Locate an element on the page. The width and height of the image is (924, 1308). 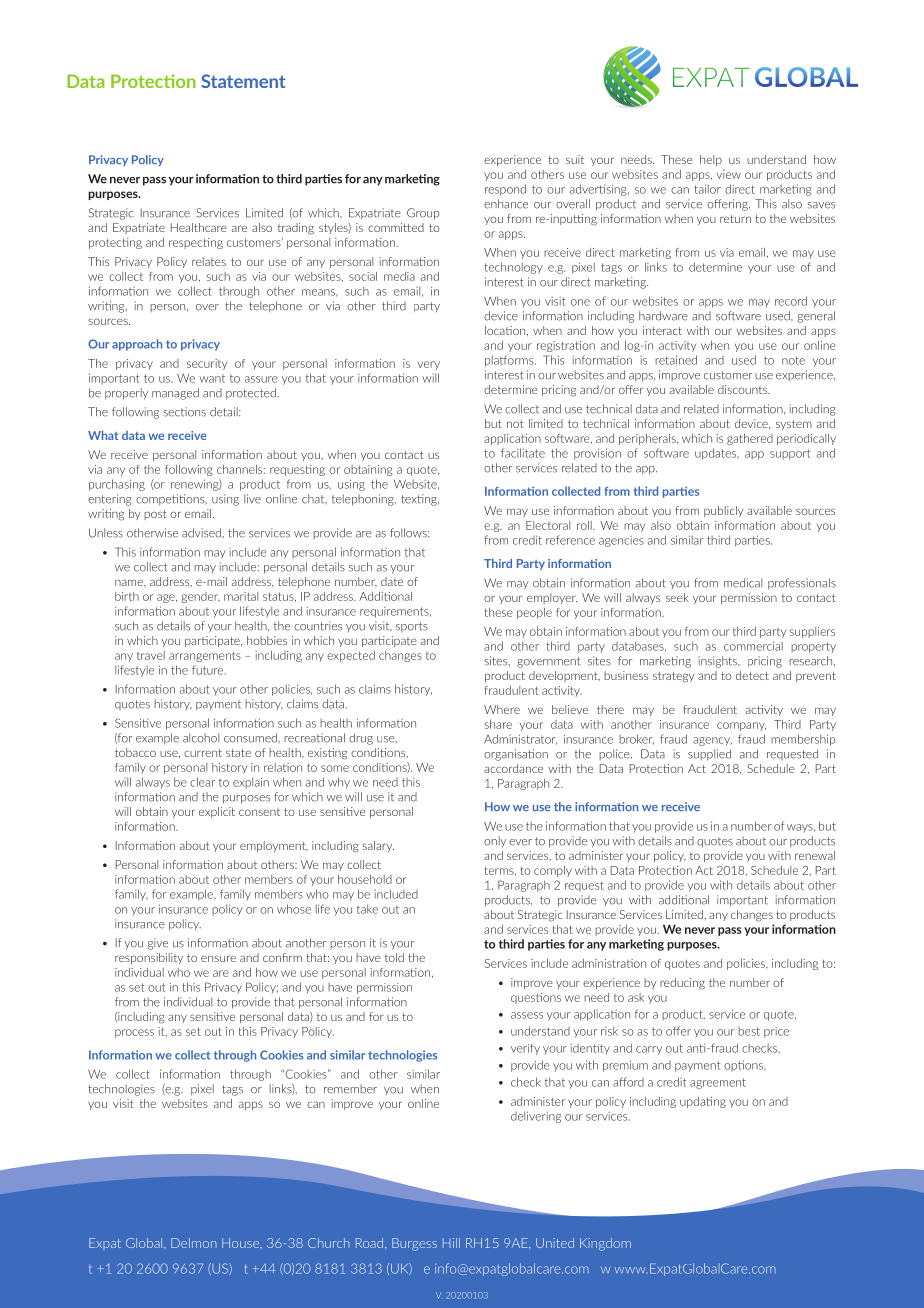
told is located at coordinates (394, 957).
